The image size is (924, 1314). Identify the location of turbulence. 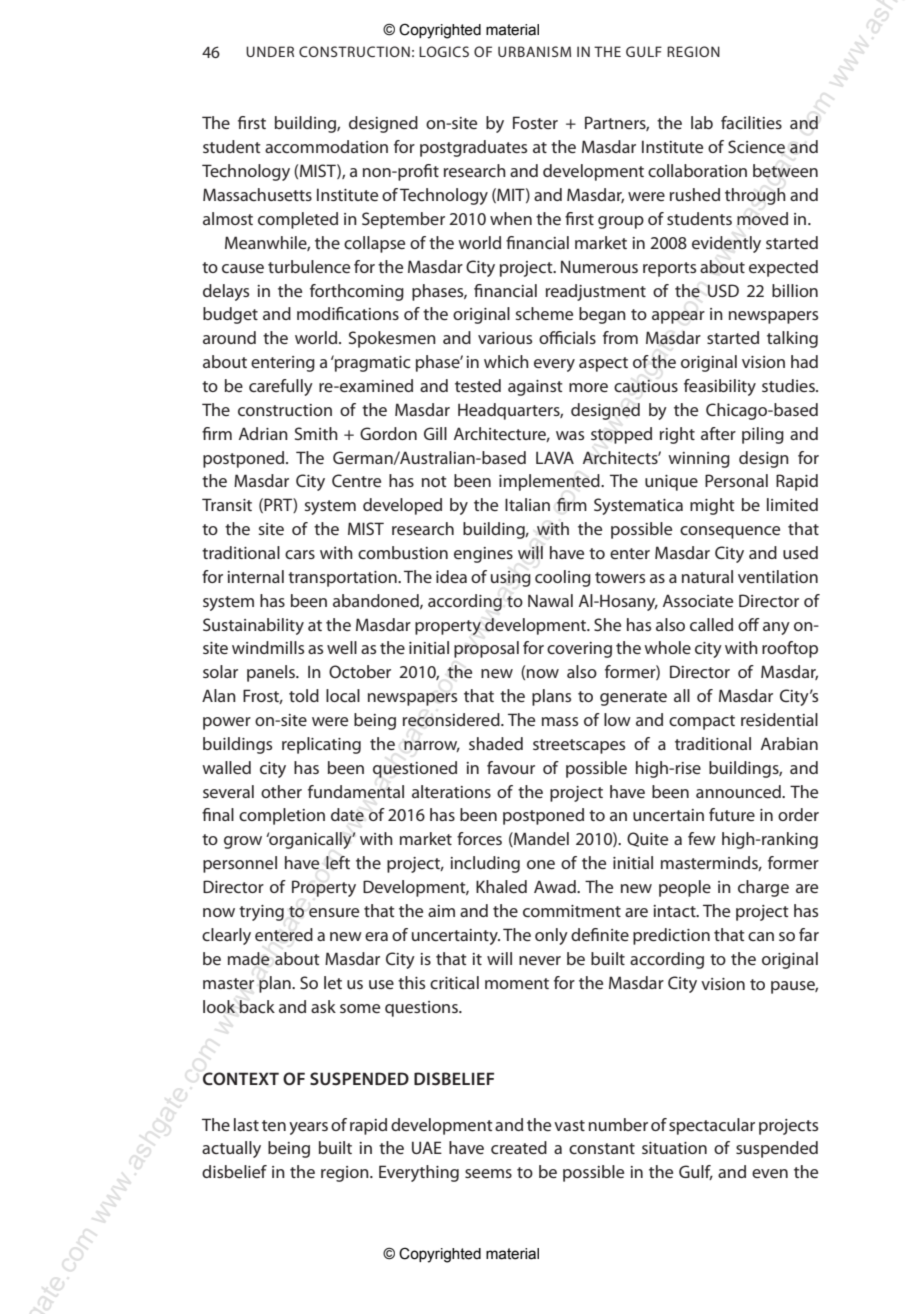
(309, 266).
